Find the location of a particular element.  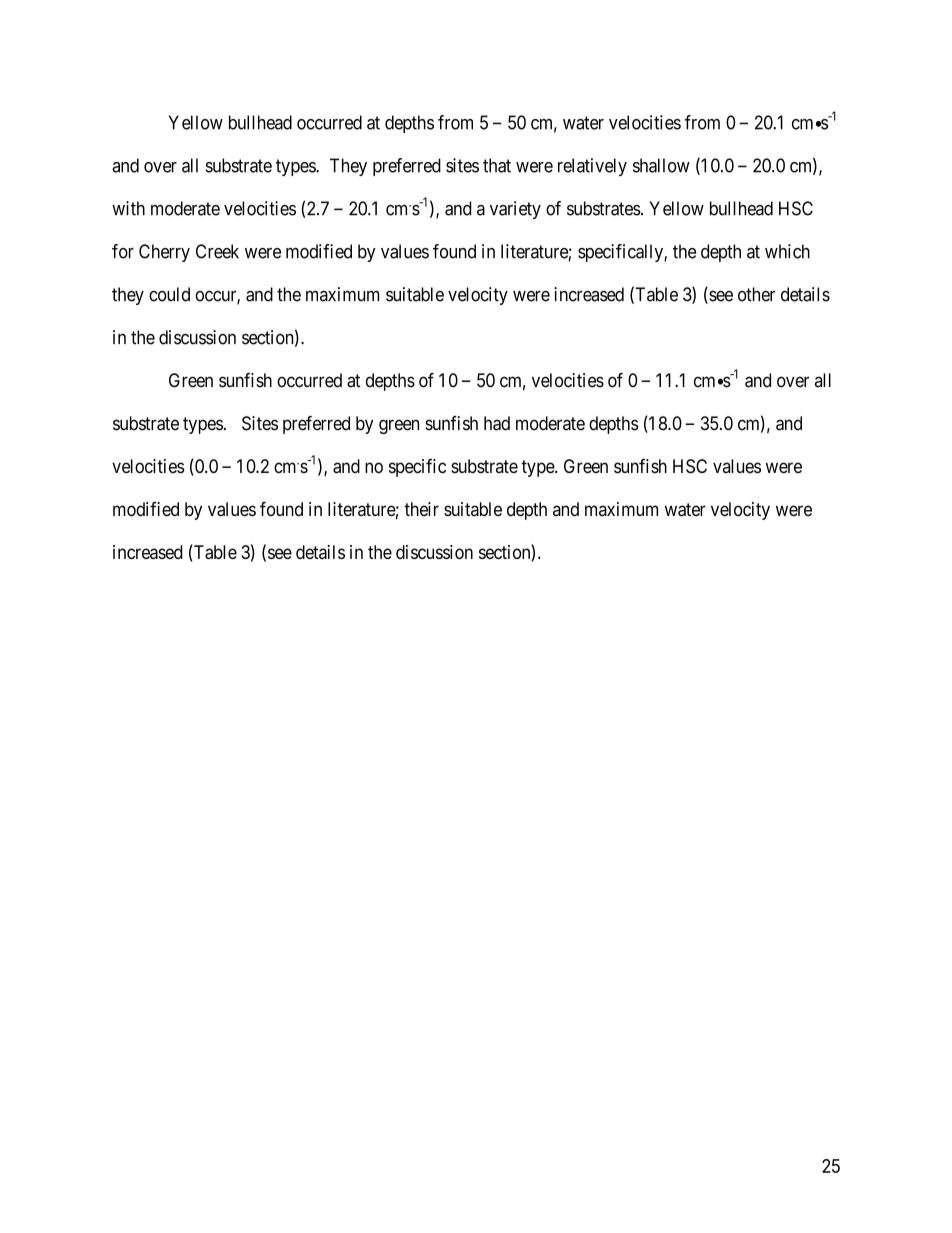

their is located at coordinates (421, 509).
